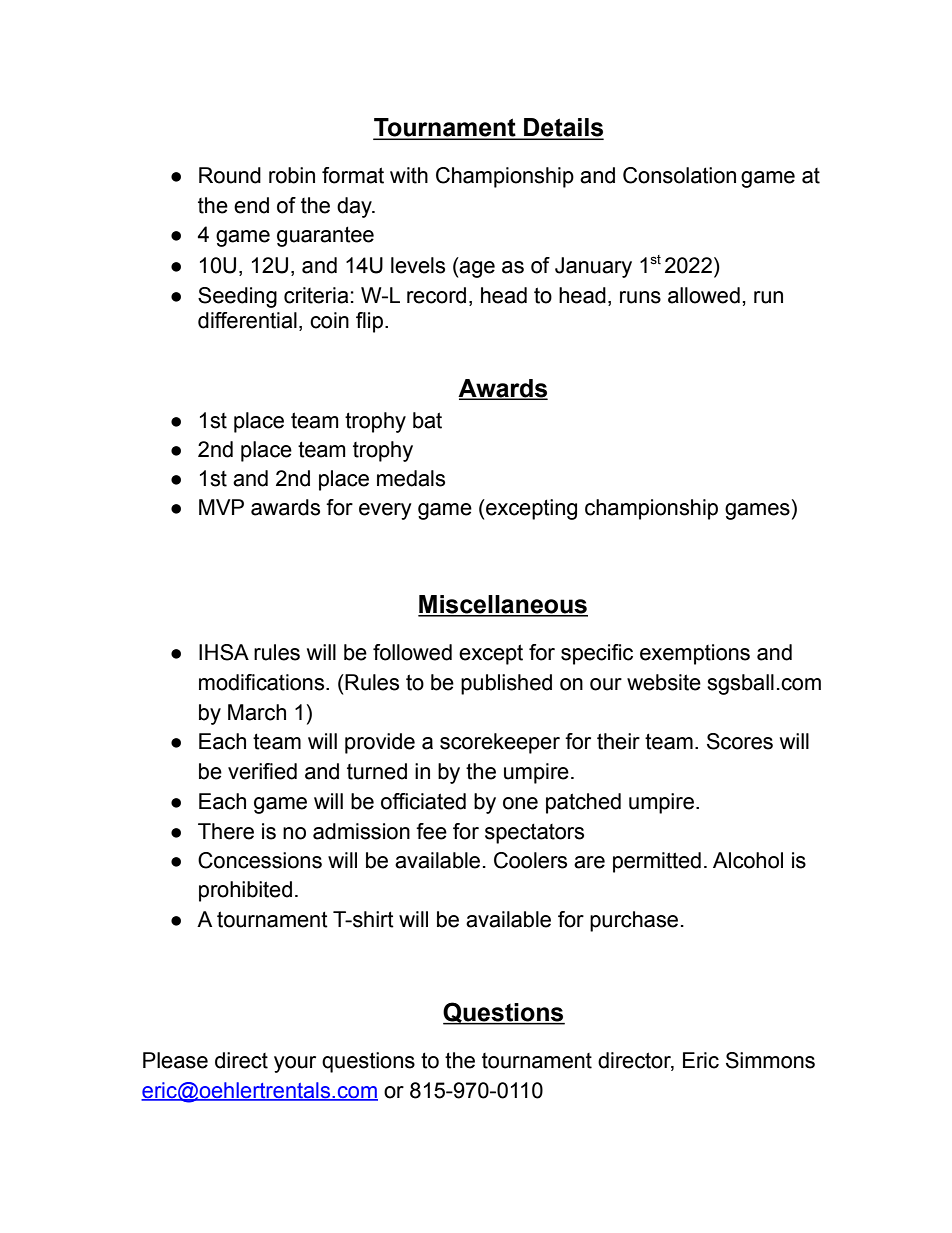 Image resolution: width=952 pixels, height=1233 pixels. What do you see at coordinates (230, 175) in the page?
I see `Round` at bounding box center [230, 175].
